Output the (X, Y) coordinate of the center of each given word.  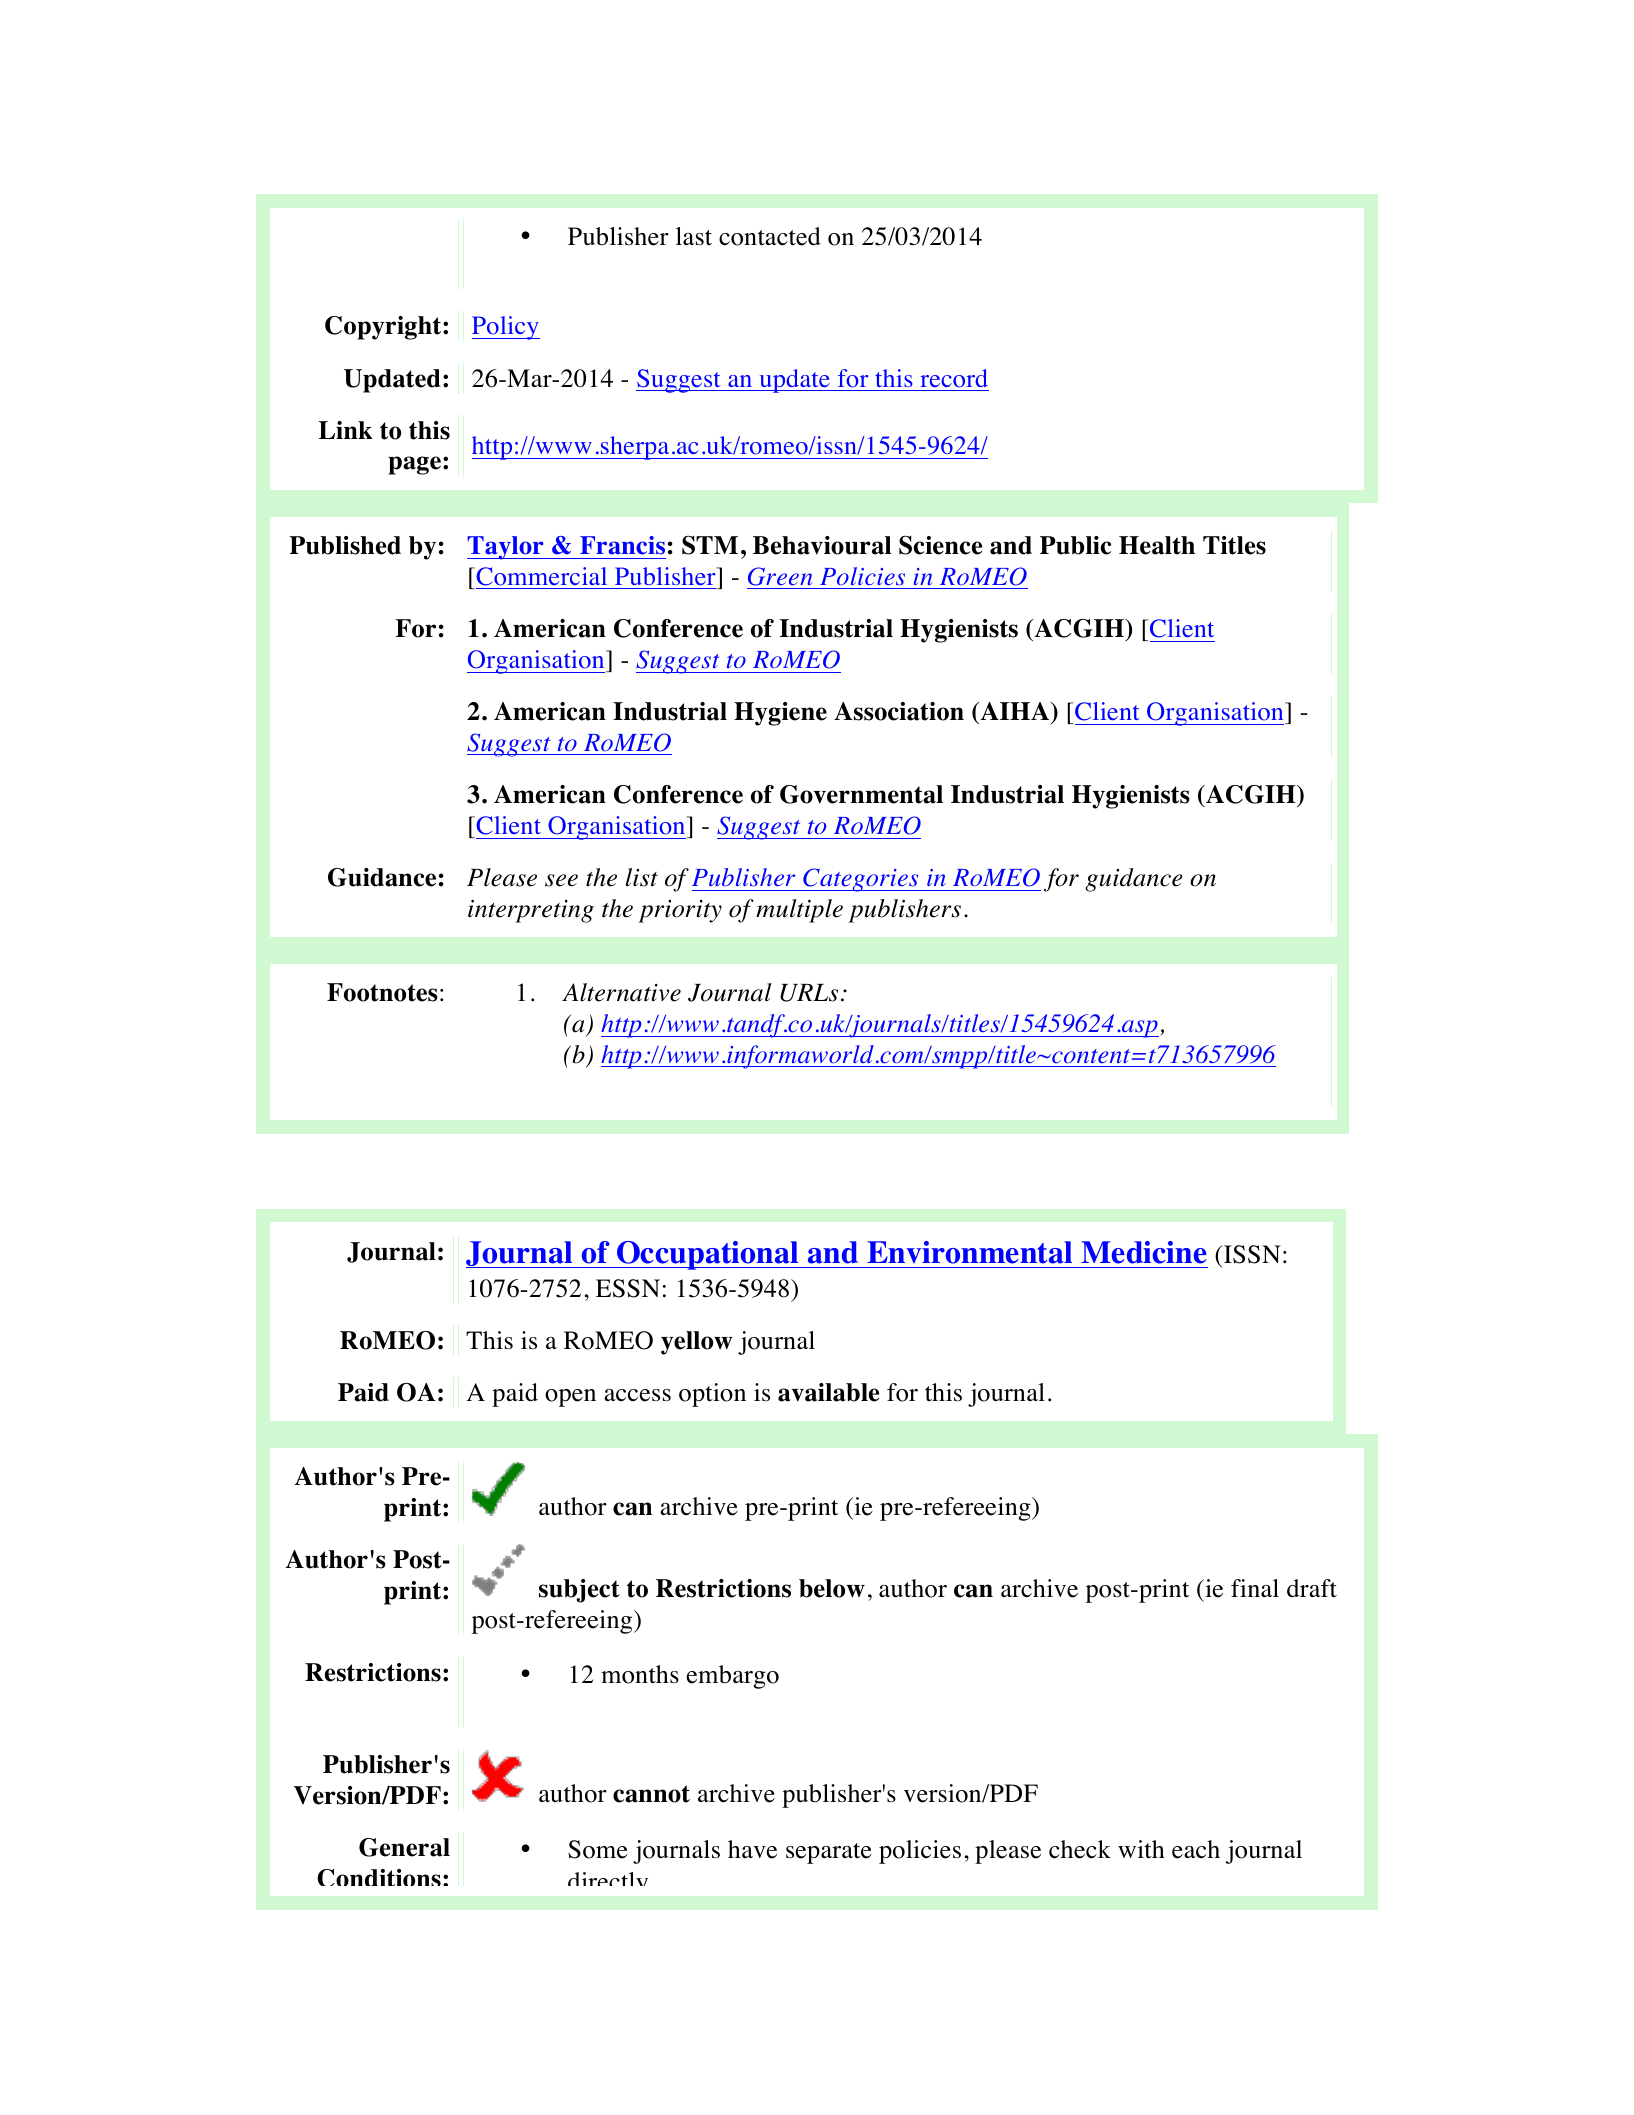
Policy (506, 328)
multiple (799, 911)
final (1255, 1588)
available (828, 1392)
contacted (770, 236)
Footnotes (382, 992)
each (1196, 1849)
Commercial (540, 576)
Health (1157, 545)
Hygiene (780, 714)
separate (829, 1853)
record (954, 378)
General (404, 1847)
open (570, 1398)
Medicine (1144, 1252)
